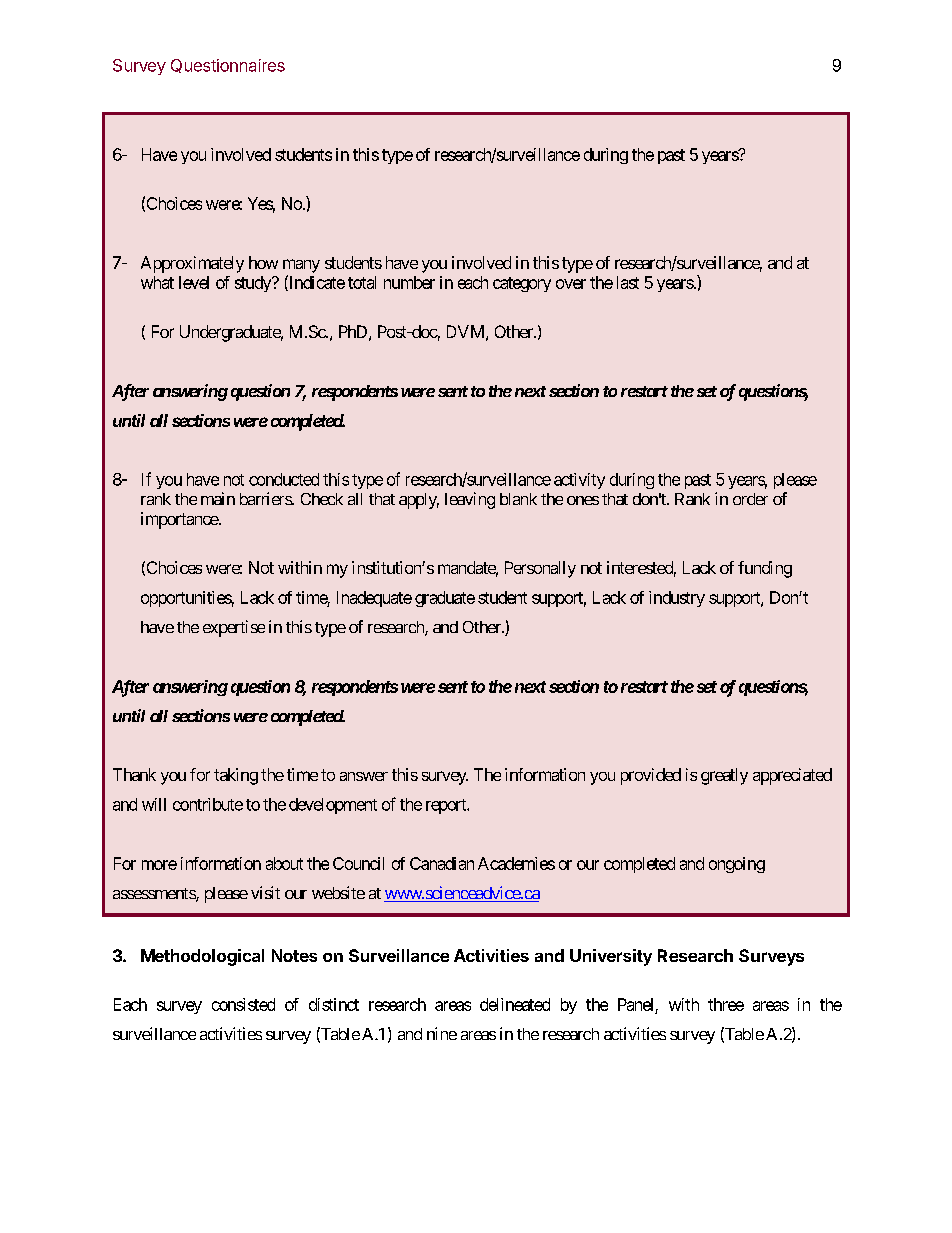 This image has height=1233, width=952. Describe the element at coordinates (470, 500) in the image. I see `leaving` at that location.
